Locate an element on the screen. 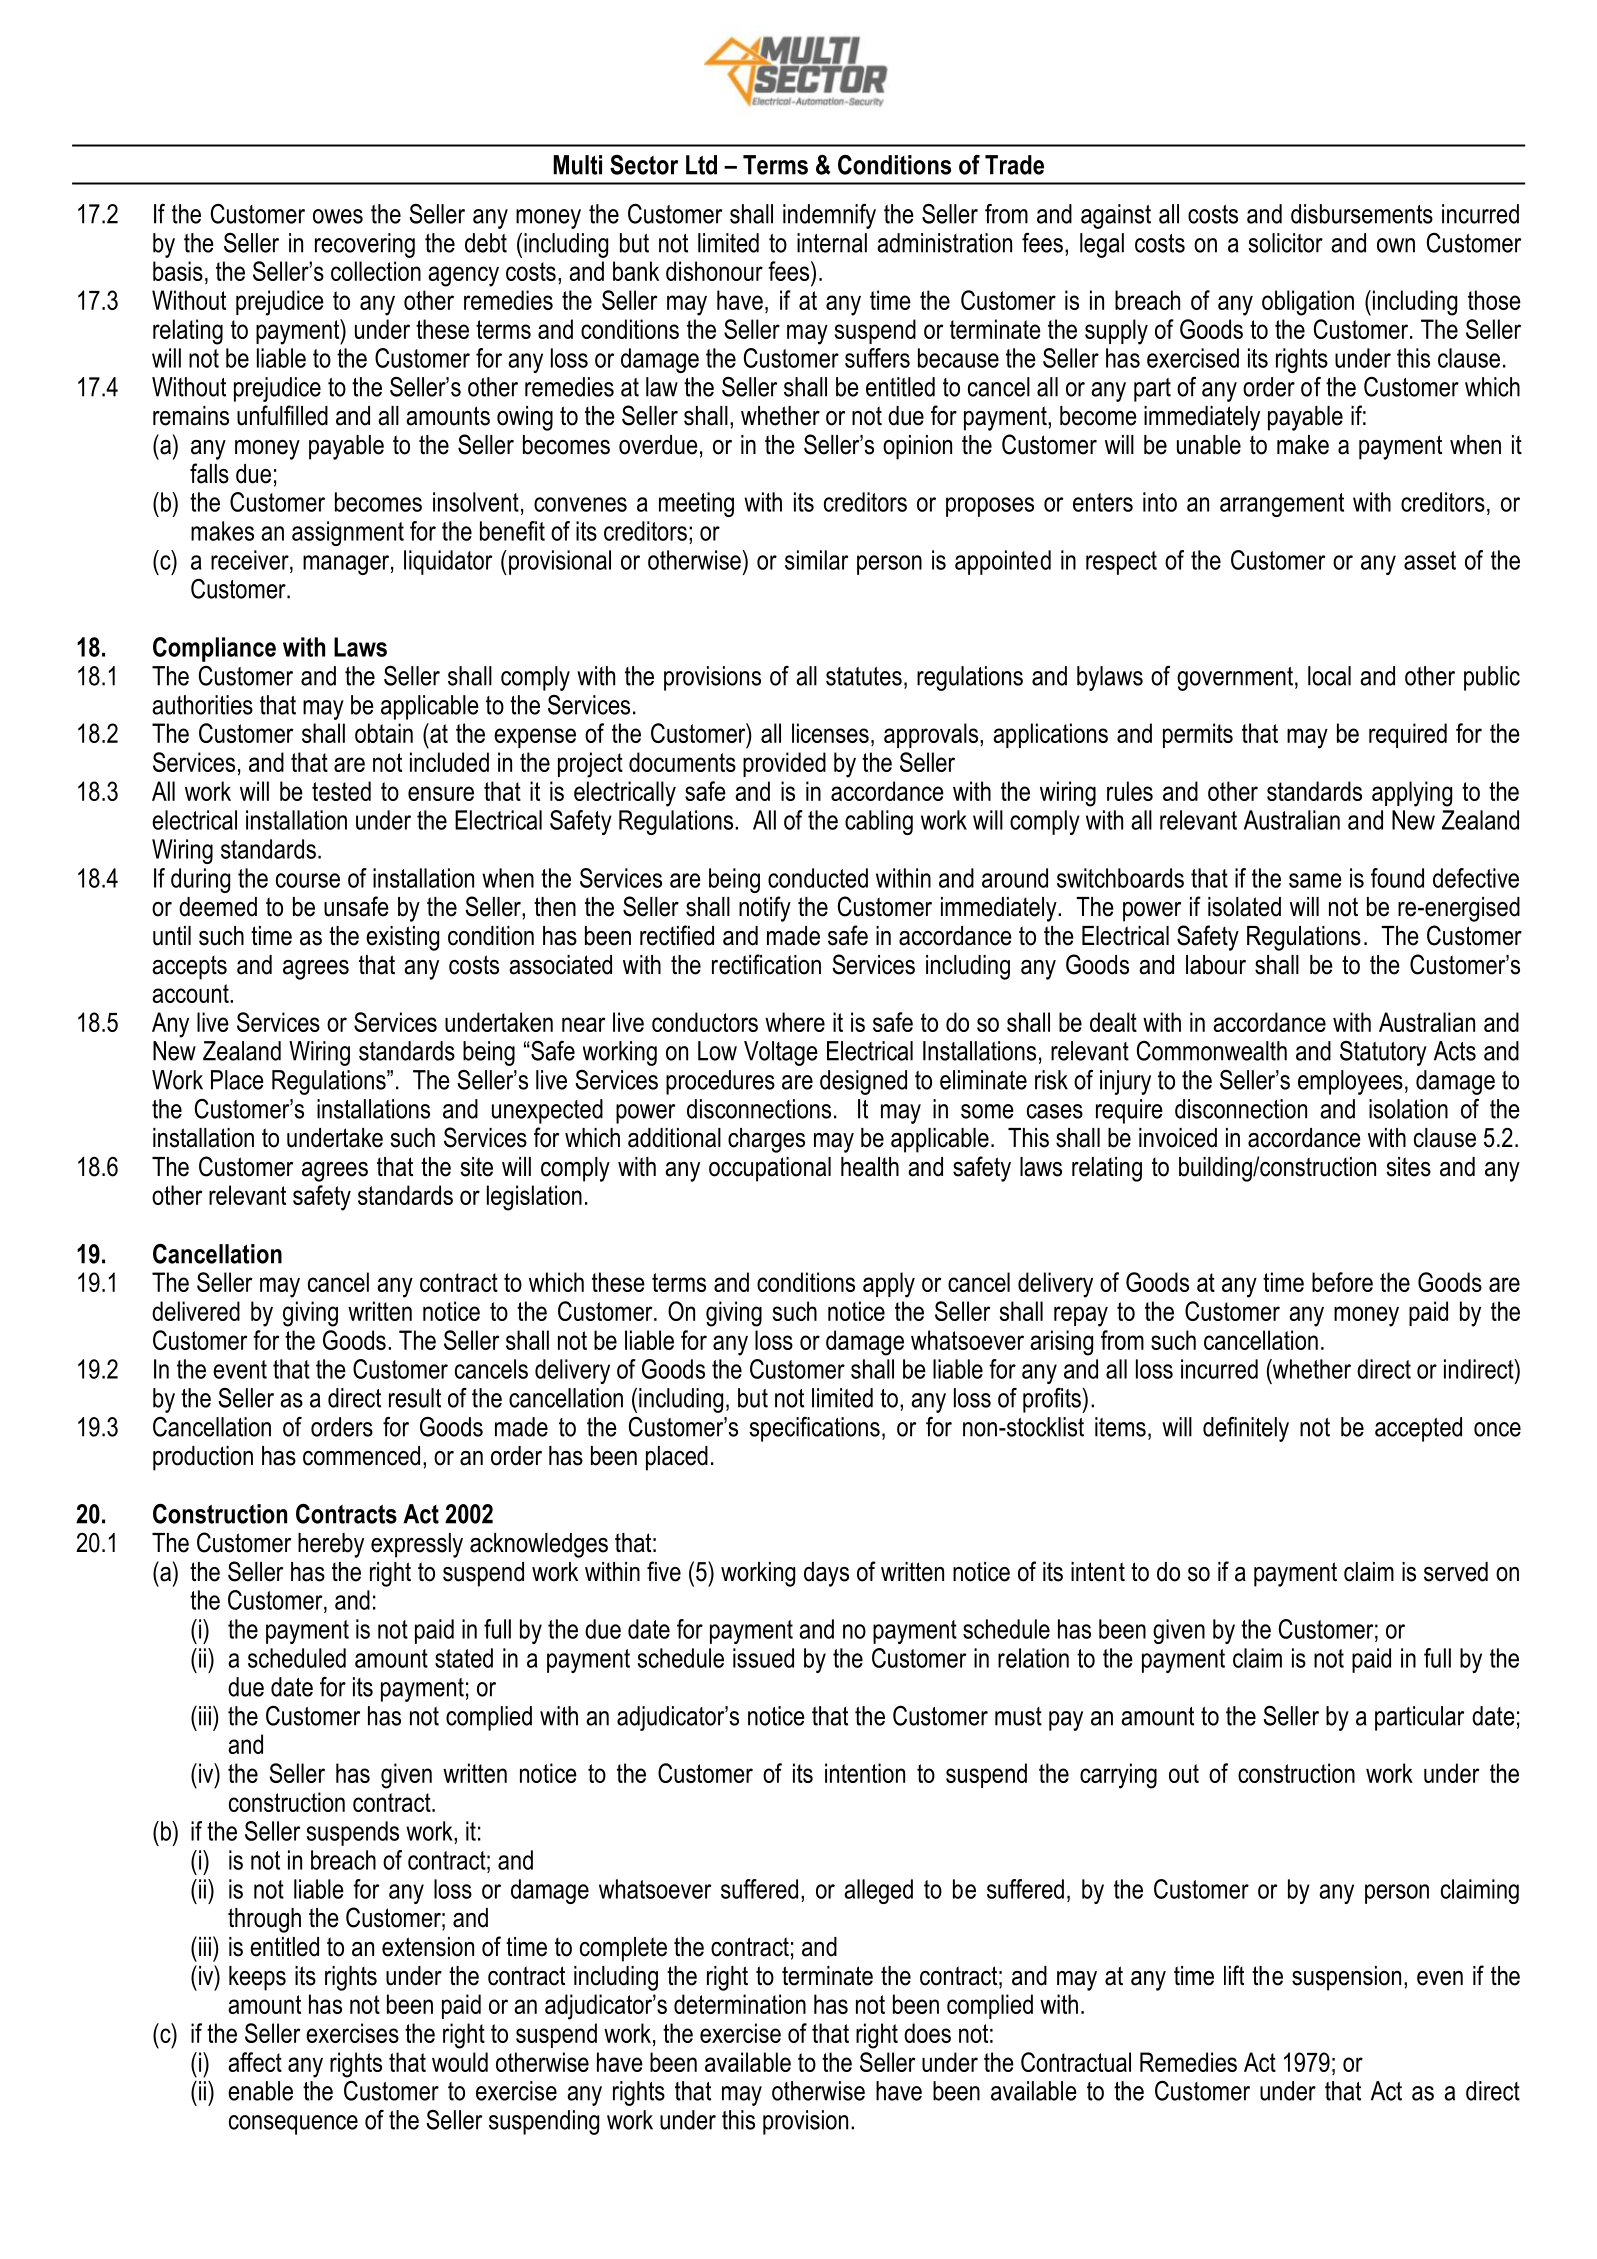 The image size is (1597, 2259). course is located at coordinates (308, 880).
